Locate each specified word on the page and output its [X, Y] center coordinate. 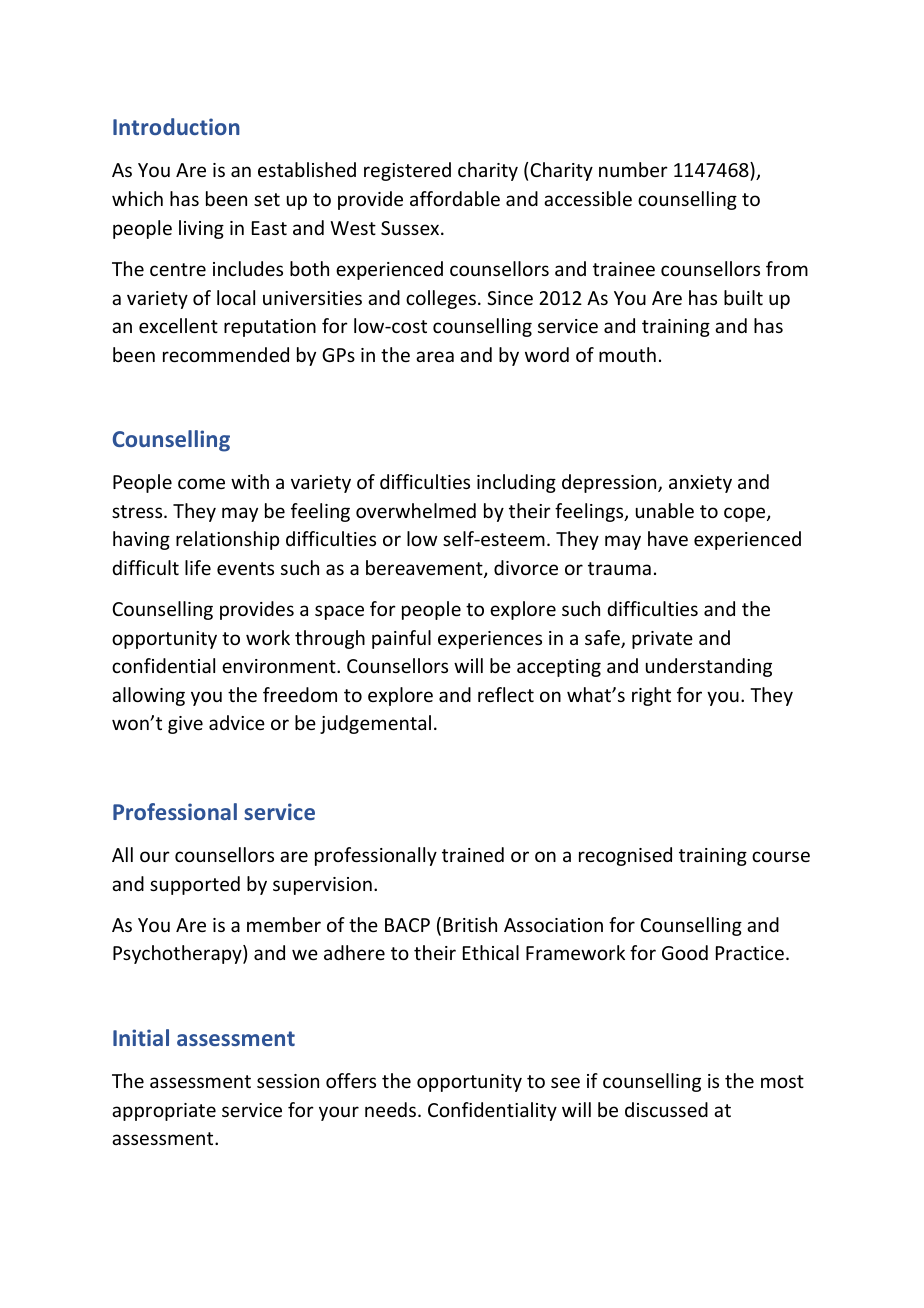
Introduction [176, 126]
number [633, 169]
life [198, 567]
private [662, 640]
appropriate [164, 1112]
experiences [490, 640]
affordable [455, 198]
